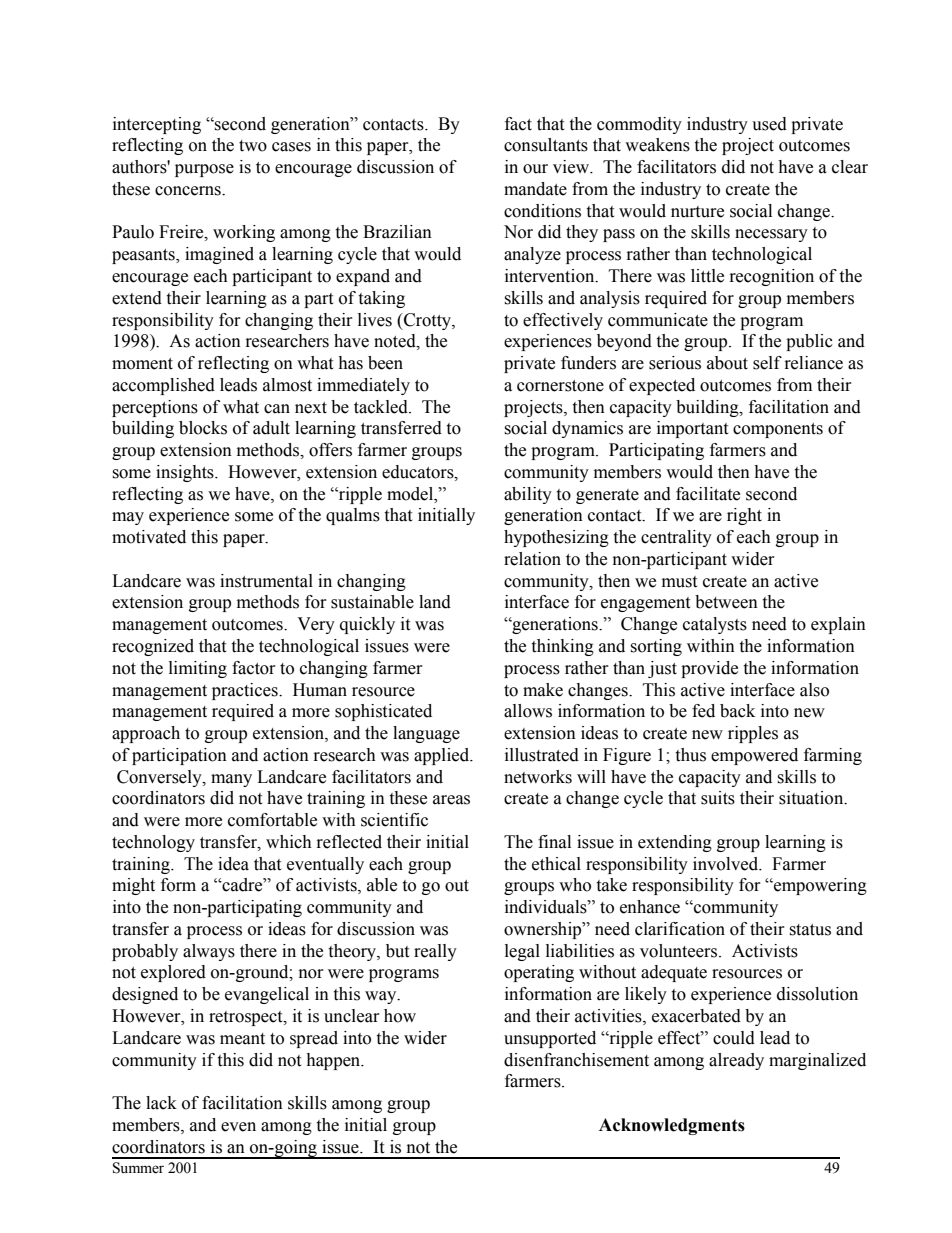 The image size is (952, 1233). What do you see at coordinates (198, 669) in the screenshot?
I see `limiting` at bounding box center [198, 669].
